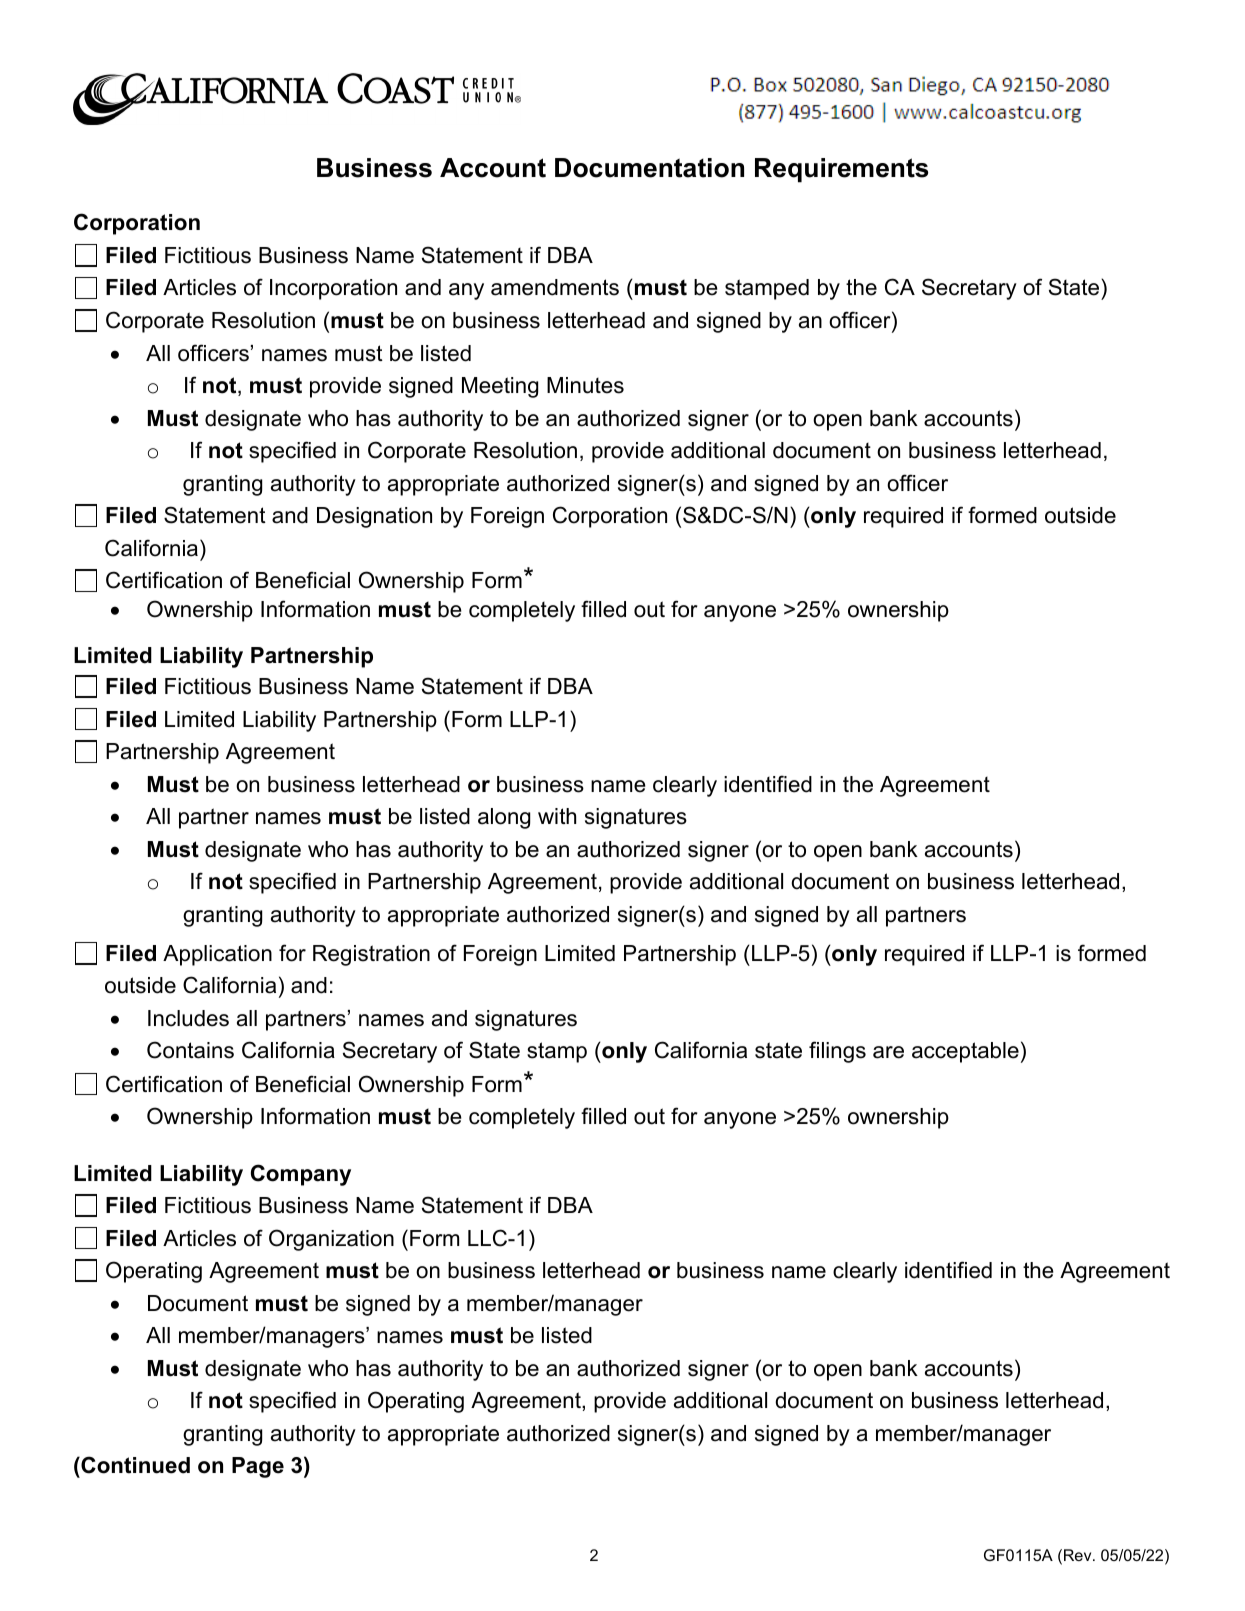 This screenshot has width=1245, height=1611. I want to click on Page, so click(258, 1467).
